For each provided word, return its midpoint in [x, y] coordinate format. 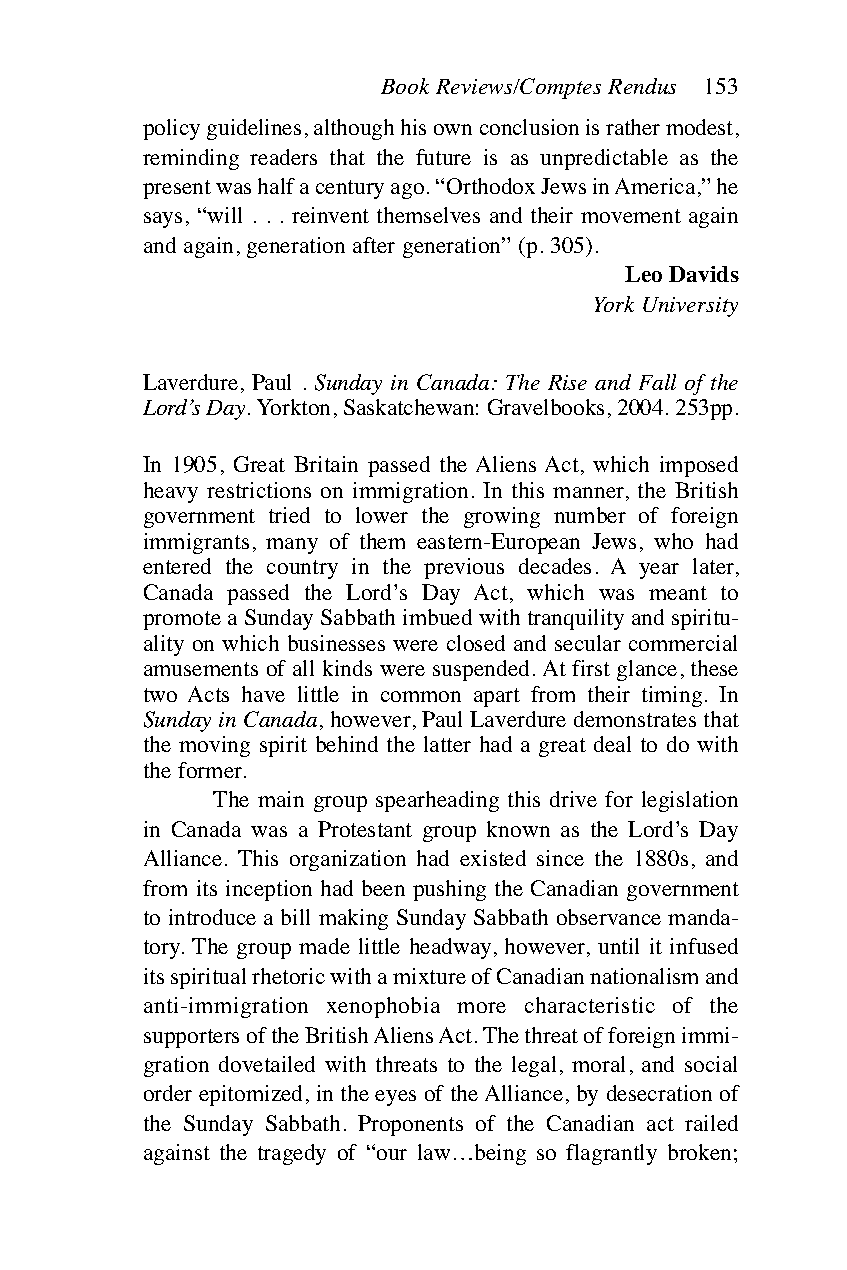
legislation [690, 801]
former [211, 770]
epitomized [250, 1095]
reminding [191, 159]
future [443, 157]
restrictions [259, 490]
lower [382, 515]
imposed [699, 466]
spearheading [437, 801]
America [655, 186]
